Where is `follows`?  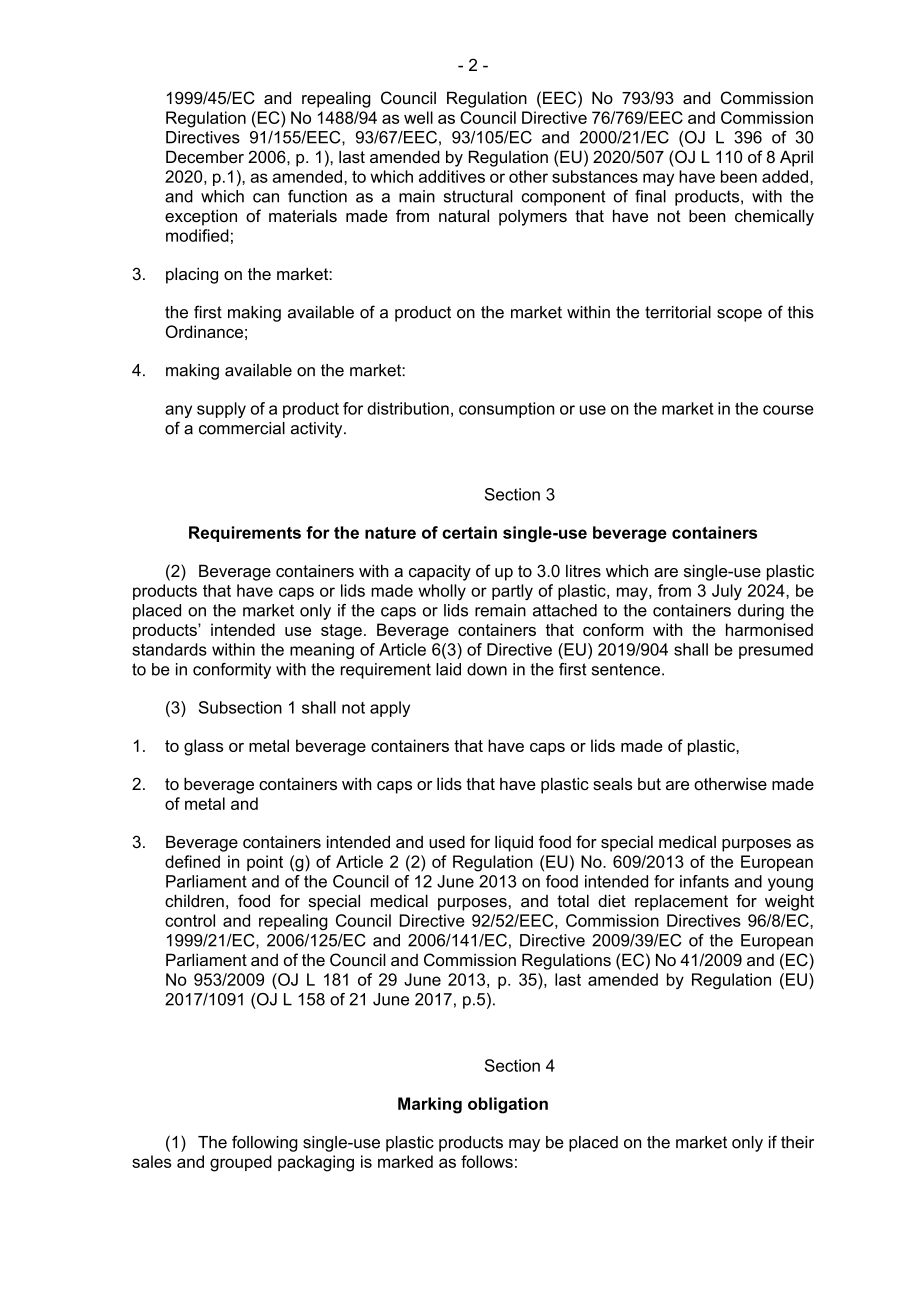
follows is located at coordinates (487, 1161).
